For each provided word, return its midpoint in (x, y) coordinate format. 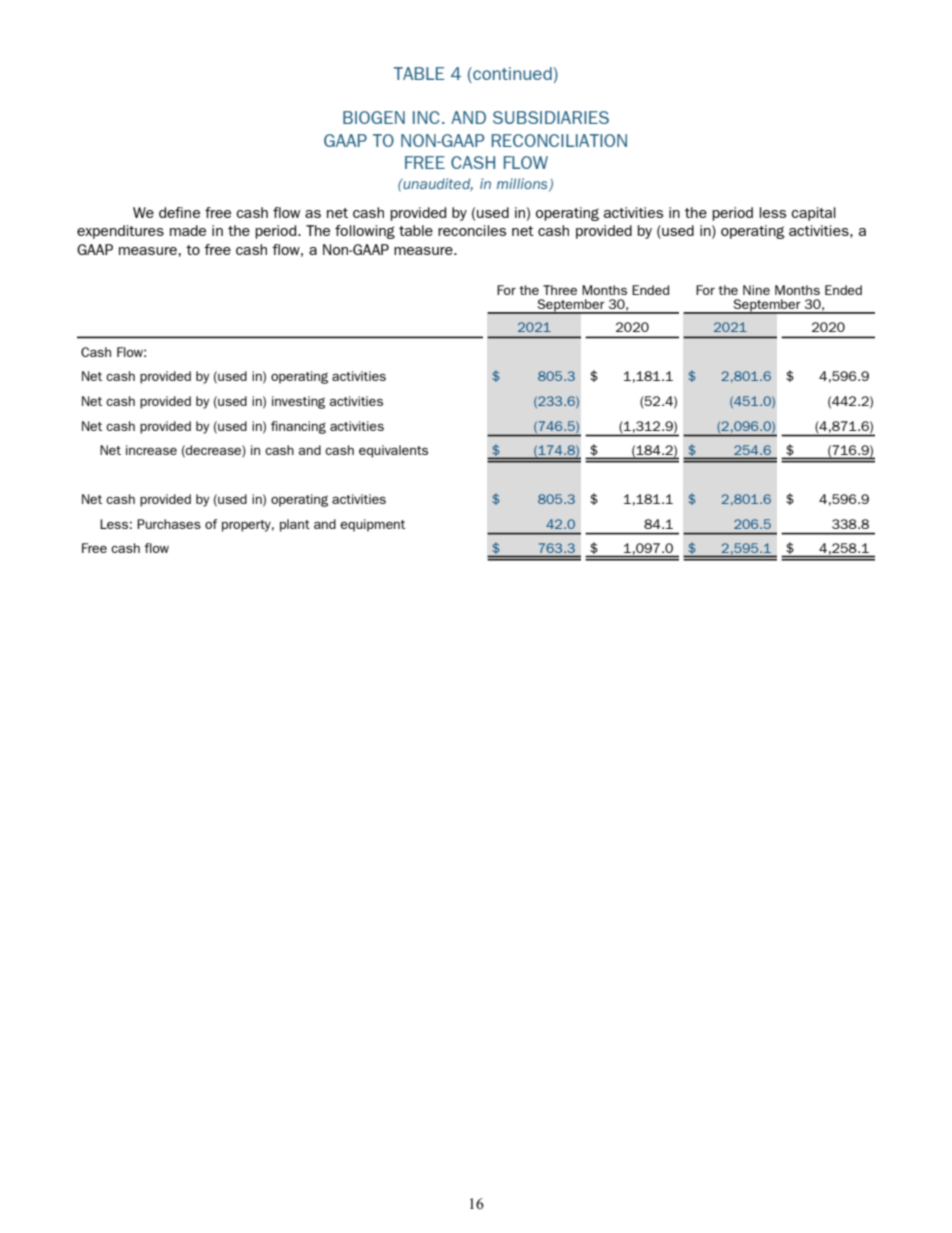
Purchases (169, 524)
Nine (756, 290)
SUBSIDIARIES (551, 117)
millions (523, 185)
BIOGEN (374, 117)
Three (560, 290)
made (188, 230)
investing (298, 402)
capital (813, 214)
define (179, 212)
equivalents (393, 451)
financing (298, 427)
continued (511, 73)
